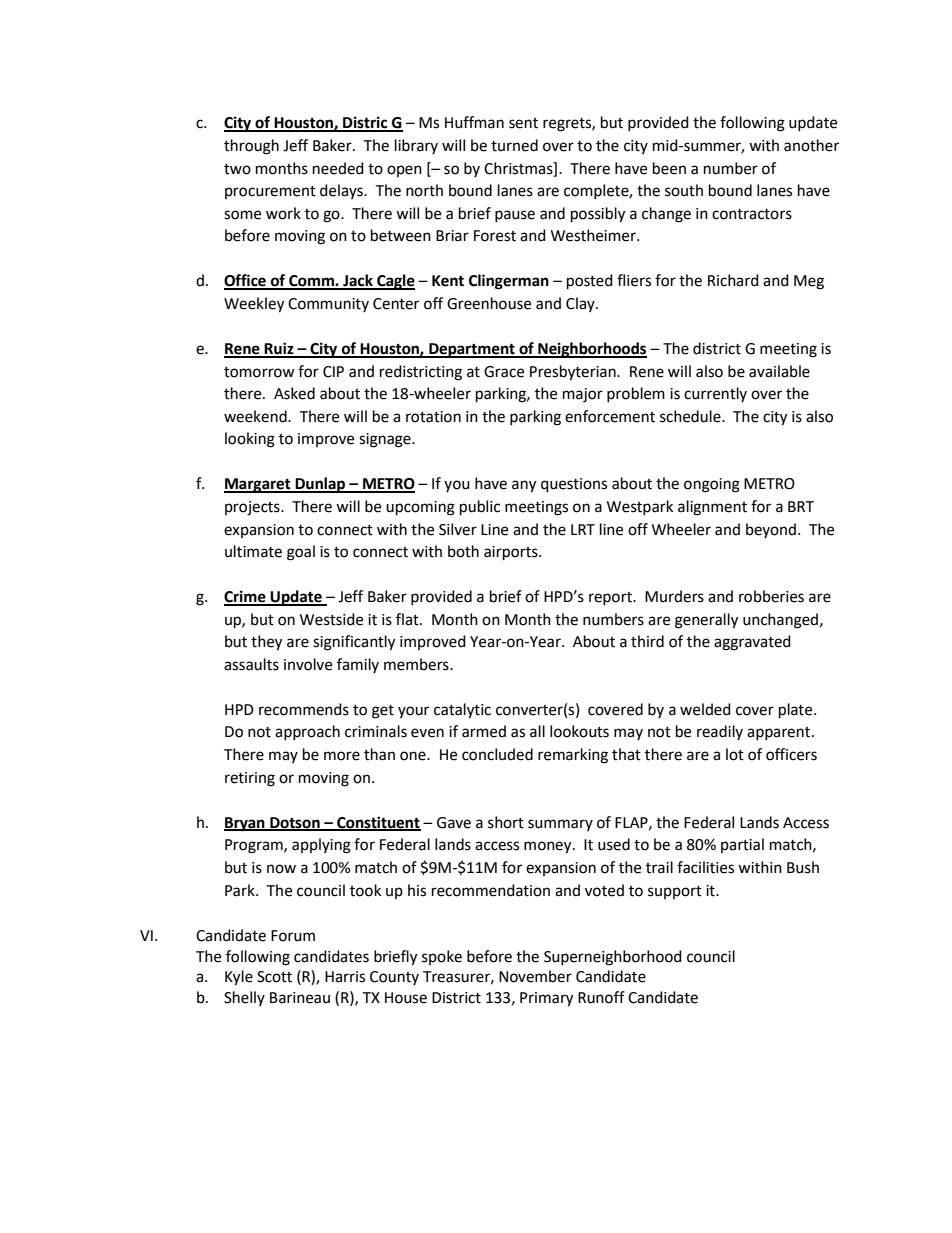  Describe the element at coordinates (715, 394) in the screenshot. I see `currently` at that location.
